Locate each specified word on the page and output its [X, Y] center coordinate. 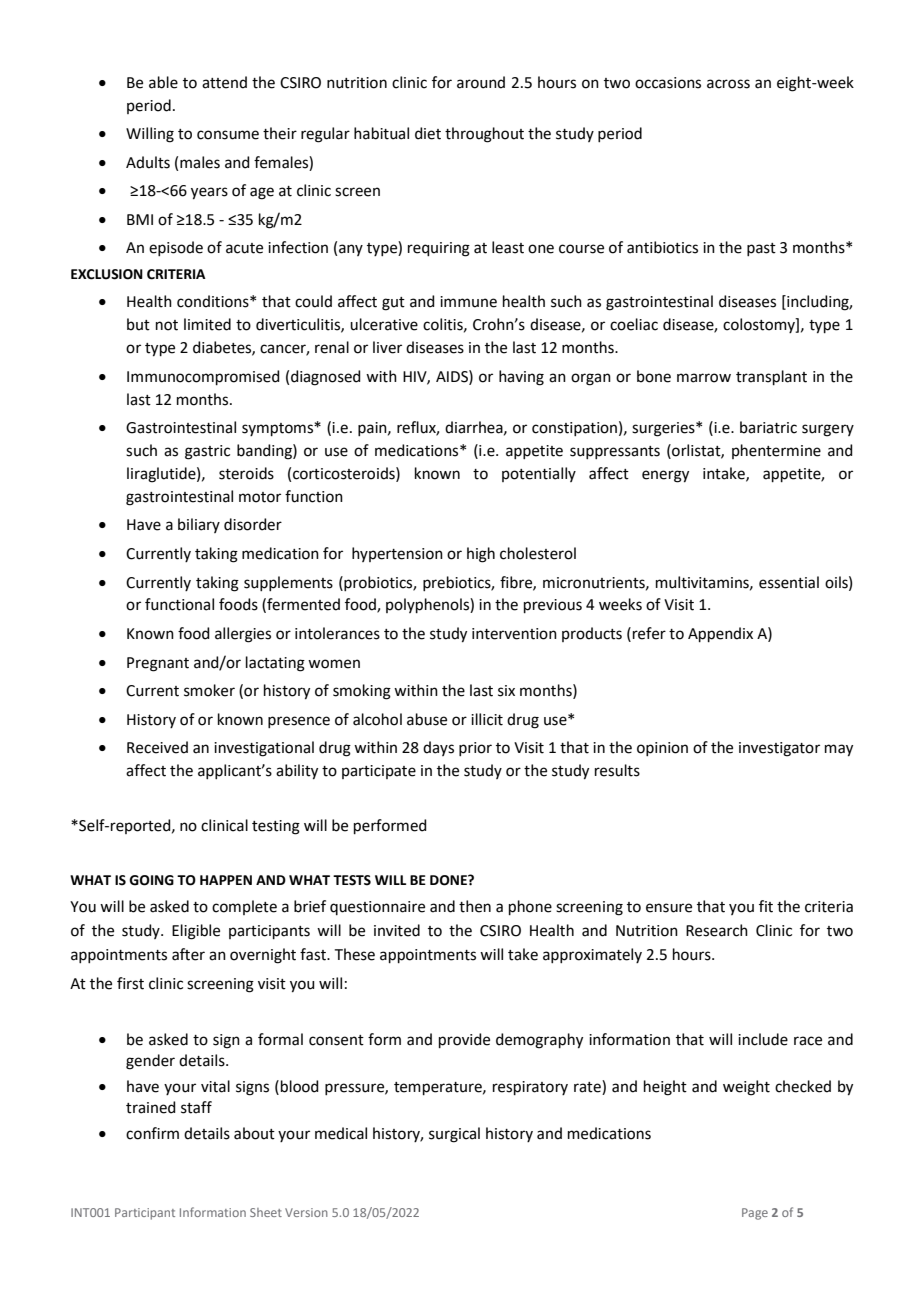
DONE [449, 880]
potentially [539, 474]
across [728, 84]
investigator [779, 749]
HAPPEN [226, 880]
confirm [152, 1133]
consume [228, 135]
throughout [484, 135]
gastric [207, 452]
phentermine [776, 451]
